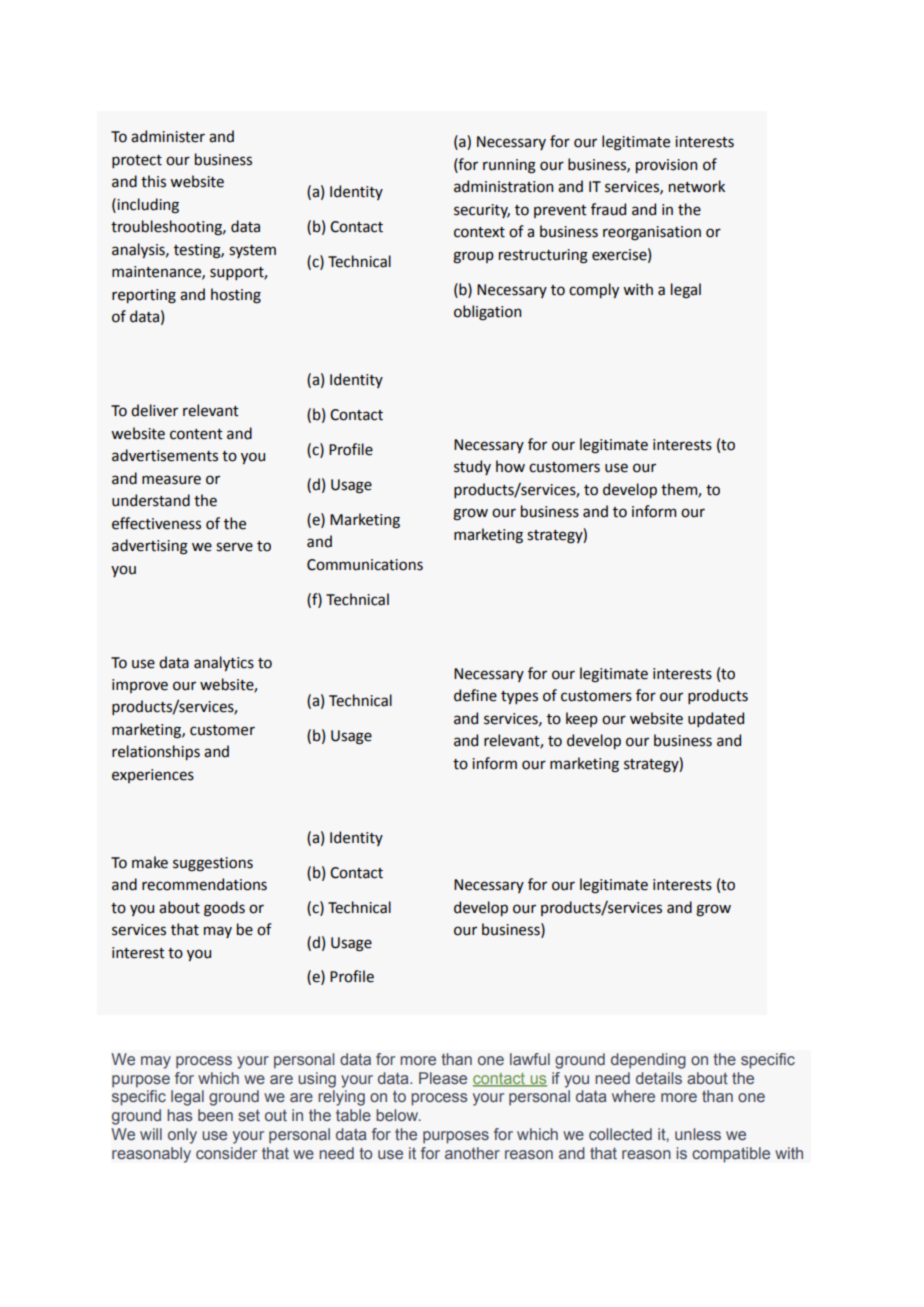 The width and height of the screenshot is (924, 1307). Describe the element at coordinates (215, 1115) in the screenshot. I see `been` at that location.
